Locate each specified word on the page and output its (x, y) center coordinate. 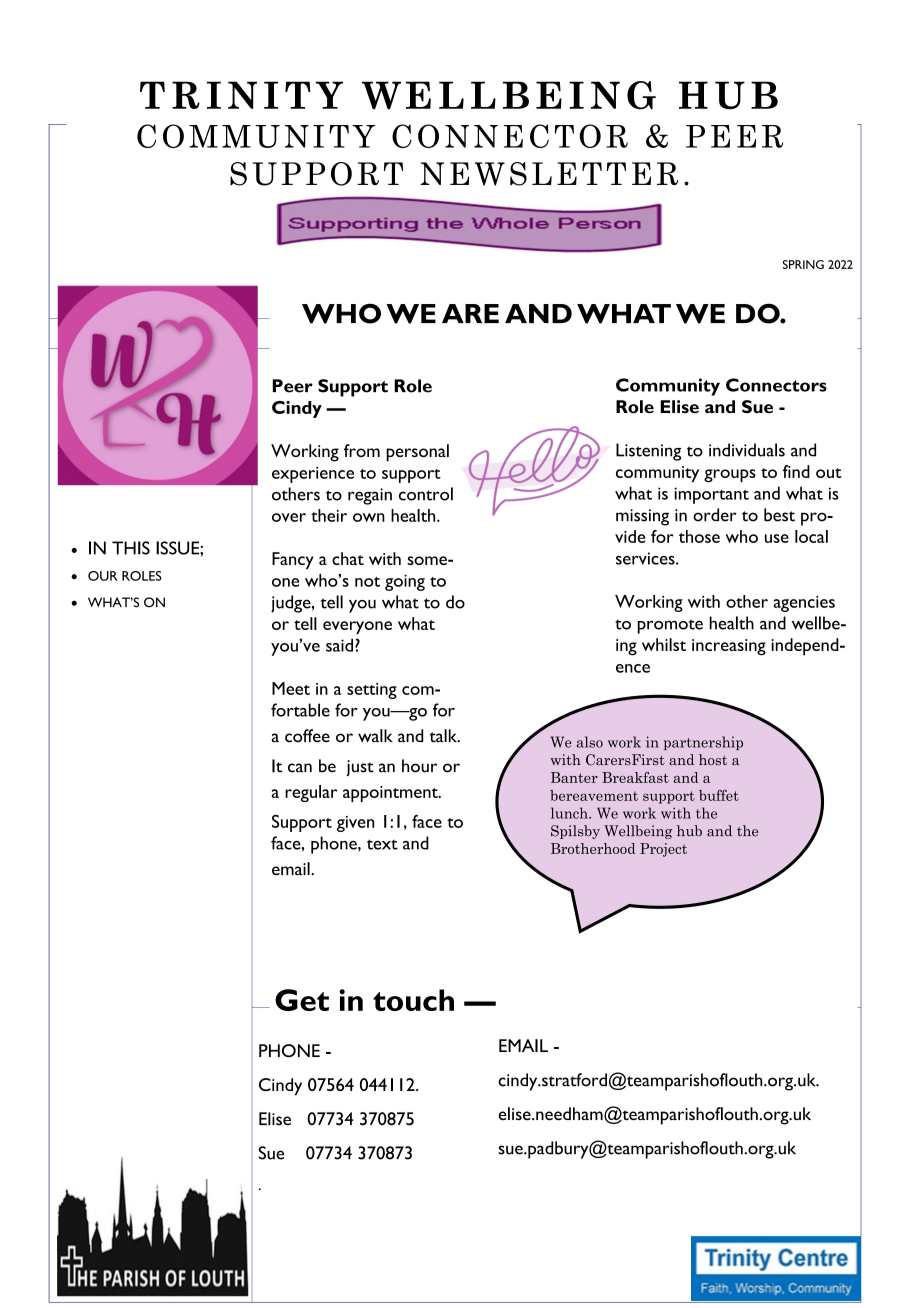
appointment (391, 794)
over (289, 517)
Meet (291, 688)
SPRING (803, 264)
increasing (729, 647)
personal (417, 453)
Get (302, 1000)
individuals (747, 450)
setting (372, 691)
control (426, 494)
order (715, 515)
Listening (648, 452)
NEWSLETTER (549, 174)
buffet (719, 795)
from (362, 450)
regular (311, 793)
